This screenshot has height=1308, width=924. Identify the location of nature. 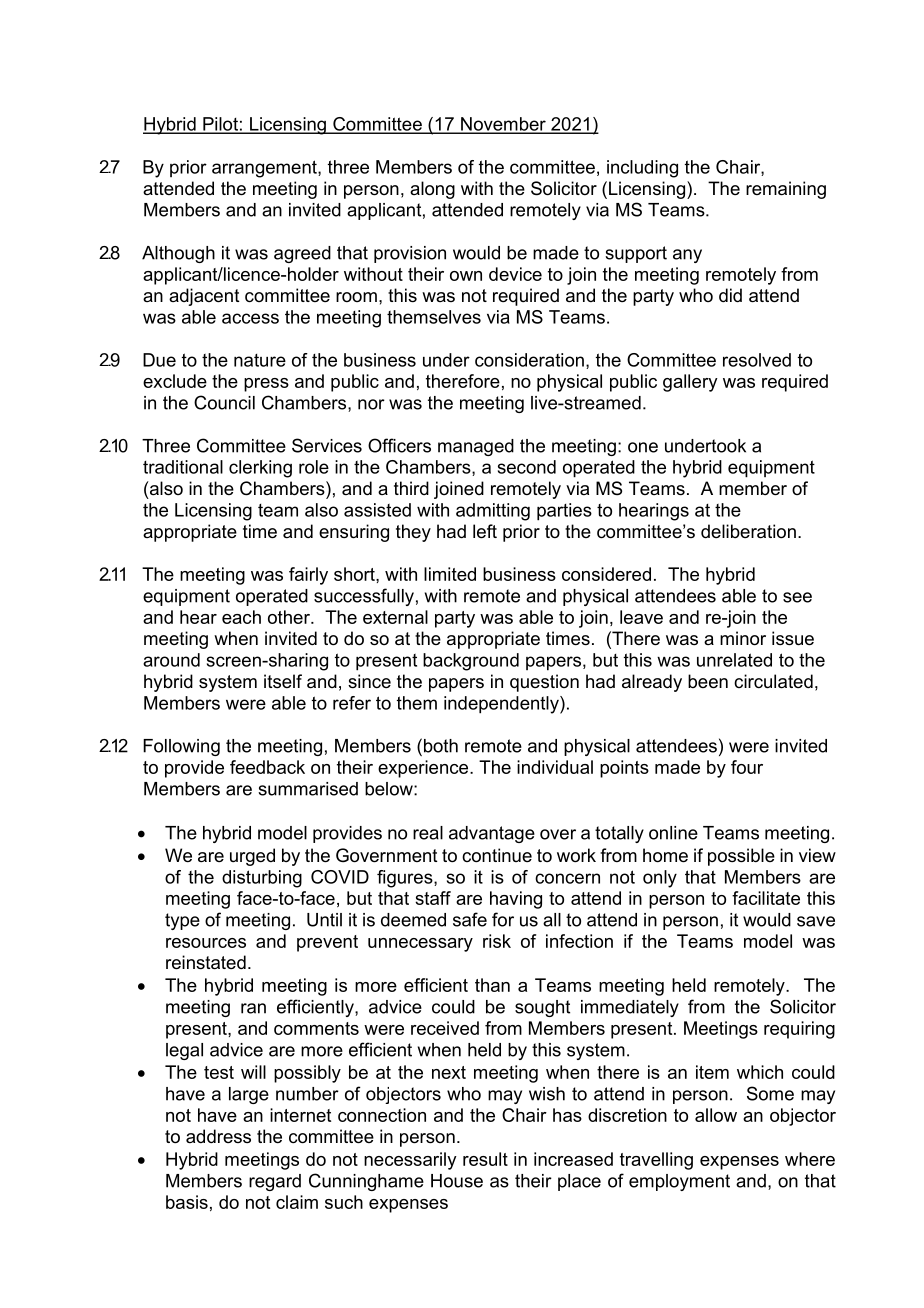
(260, 360).
